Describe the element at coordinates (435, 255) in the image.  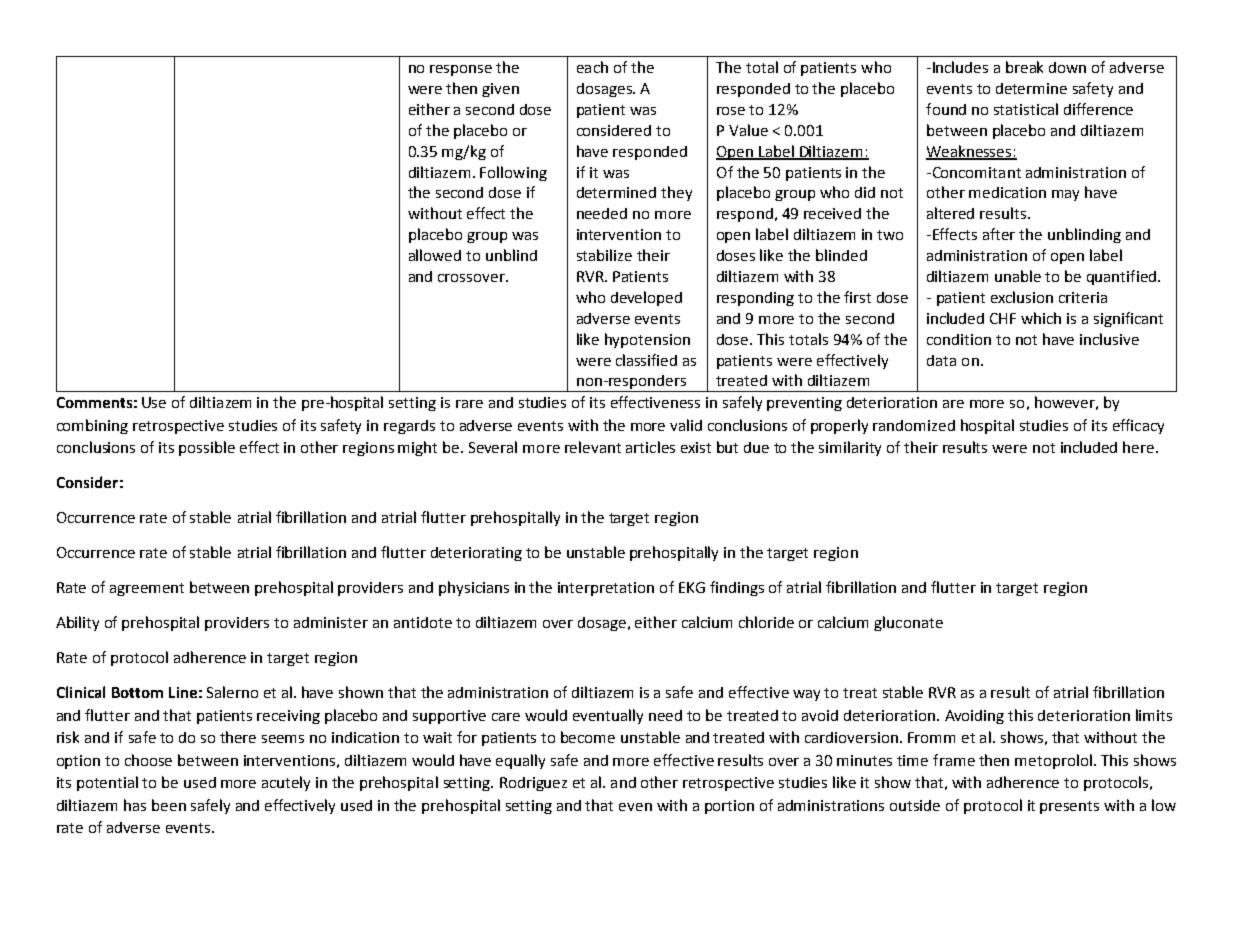
I see `allowed` at that location.
